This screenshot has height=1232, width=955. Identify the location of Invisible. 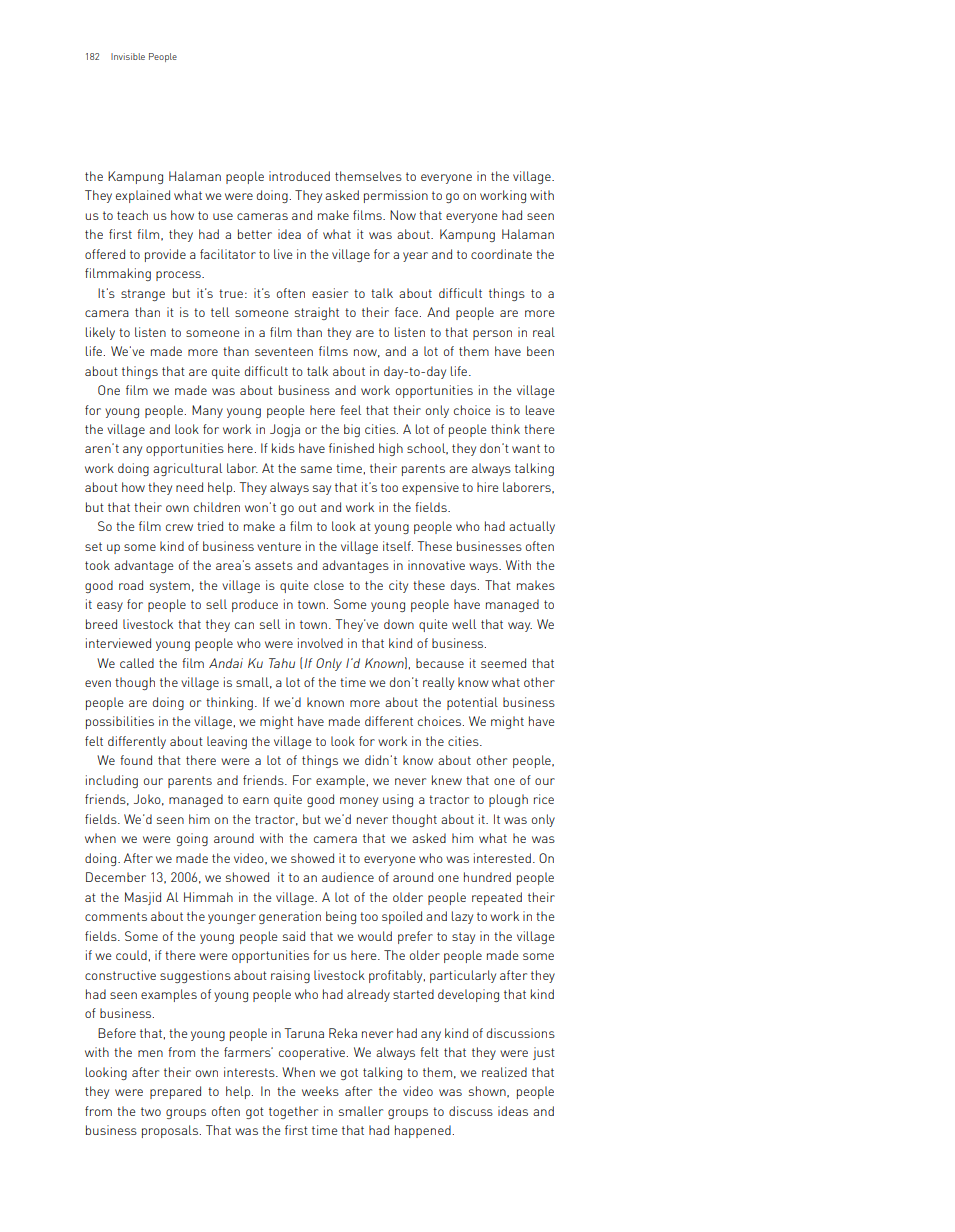
(128, 56).
